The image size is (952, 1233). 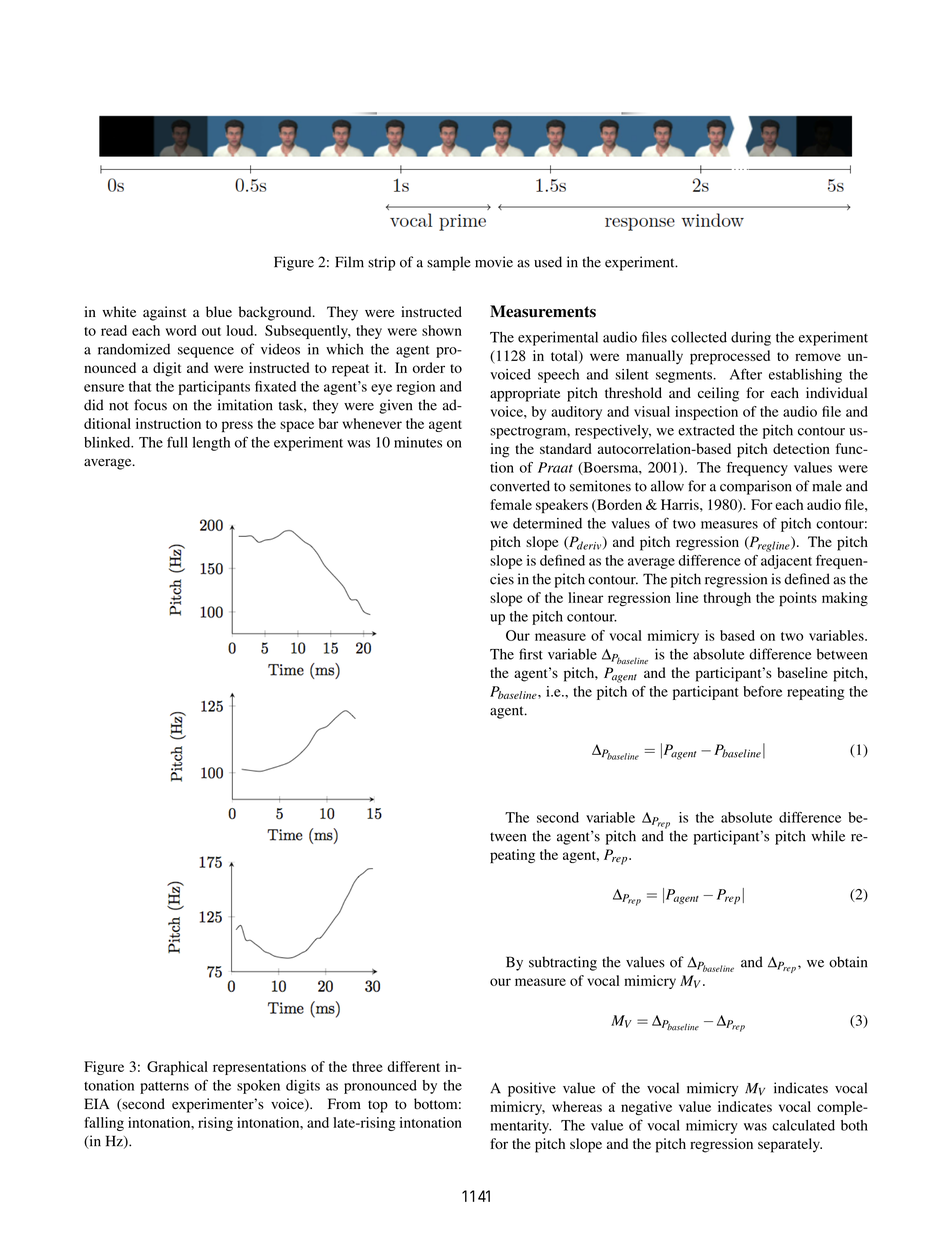 I want to click on Graphical, so click(x=177, y=1068).
